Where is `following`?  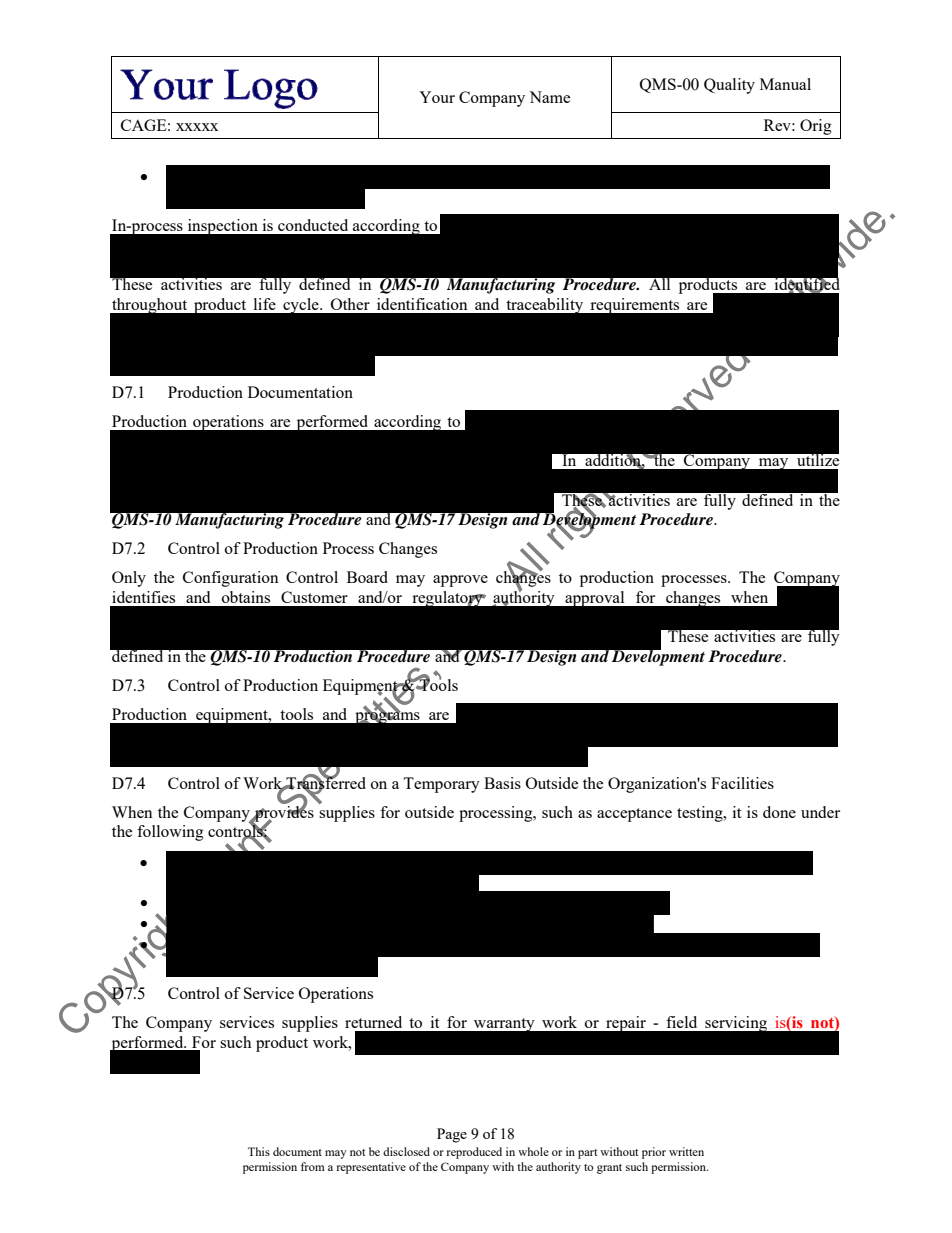 following is located at coordinates (170, 833).
